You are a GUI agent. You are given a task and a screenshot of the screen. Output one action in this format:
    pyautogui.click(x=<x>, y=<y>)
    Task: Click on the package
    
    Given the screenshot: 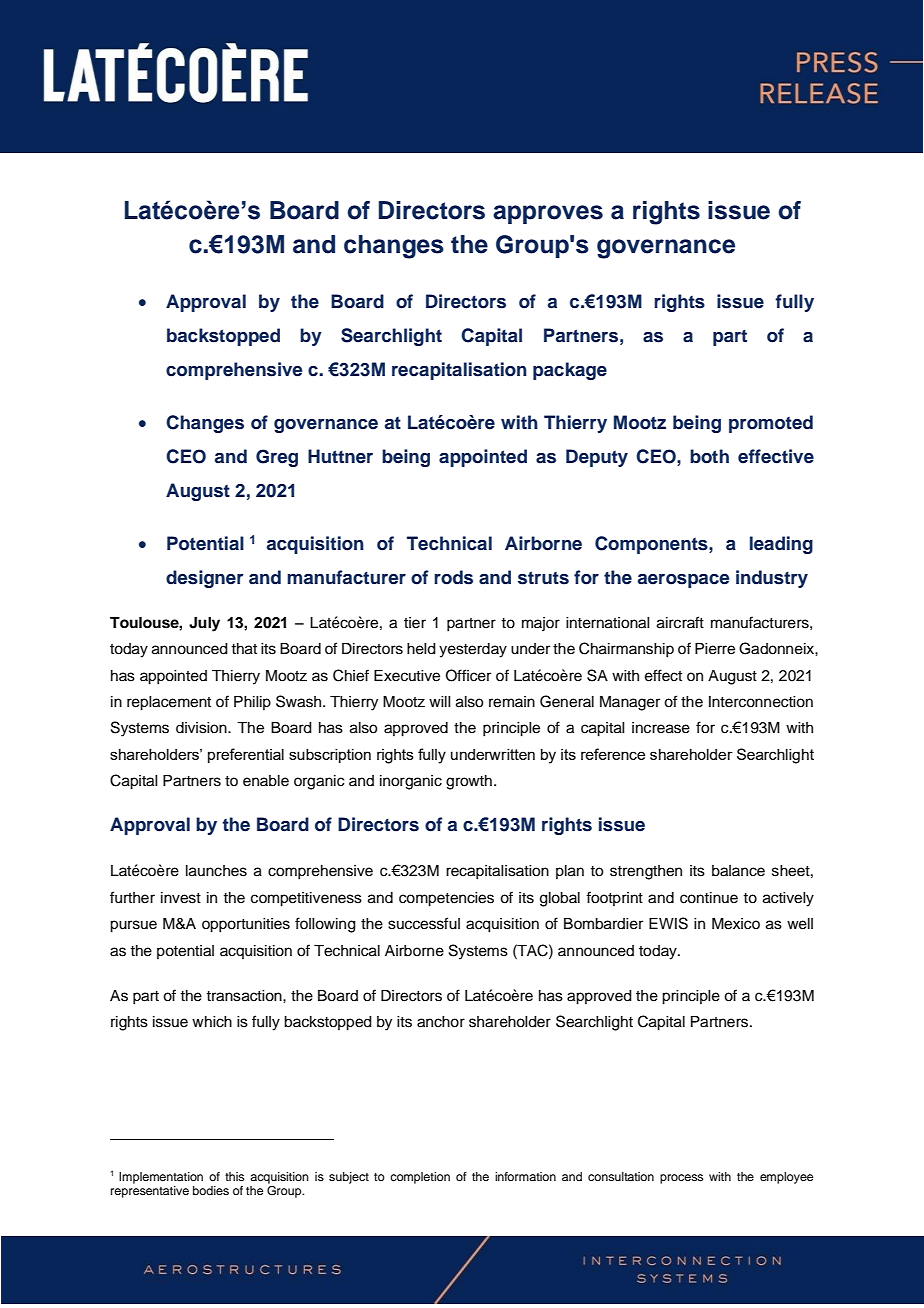 What is the action you would take?
    pyautogui.click(x=570, y=371)
